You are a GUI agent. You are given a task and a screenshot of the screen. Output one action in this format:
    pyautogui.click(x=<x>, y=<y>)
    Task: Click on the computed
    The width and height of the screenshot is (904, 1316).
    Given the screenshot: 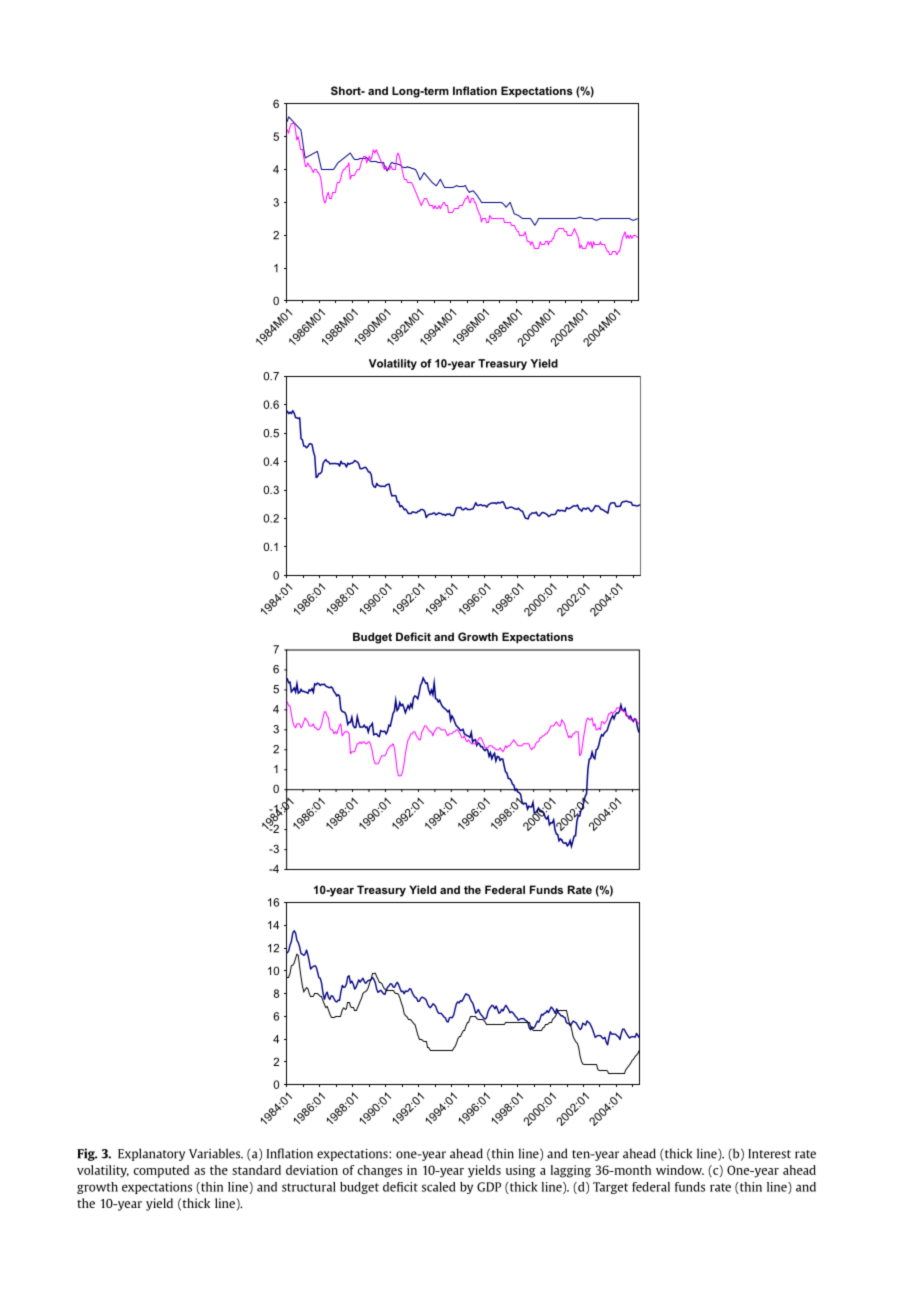 What is the action you would take?
    pyautogui.click(x=161, y=1171)
